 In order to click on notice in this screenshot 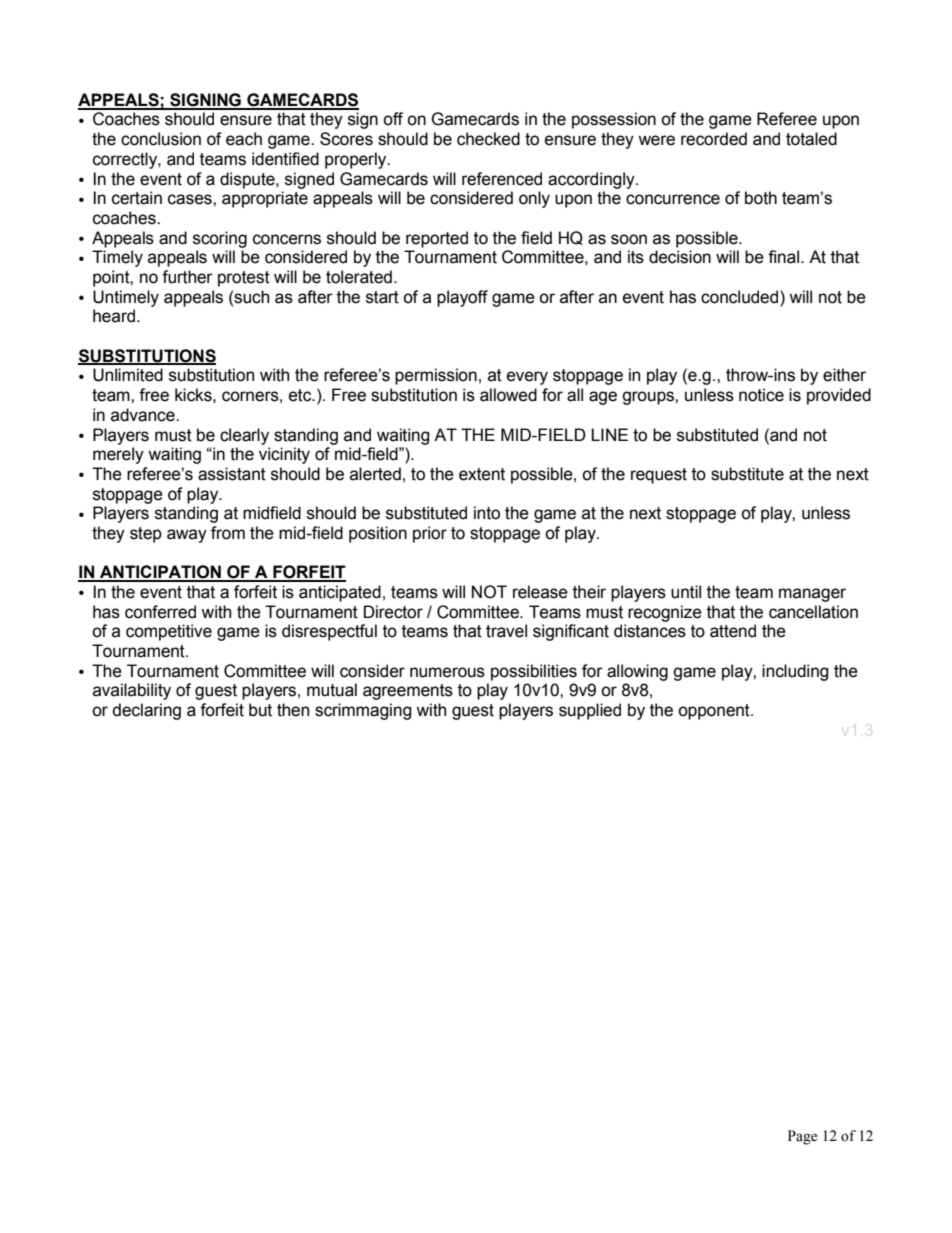, I will do `click(761, 395)`.
